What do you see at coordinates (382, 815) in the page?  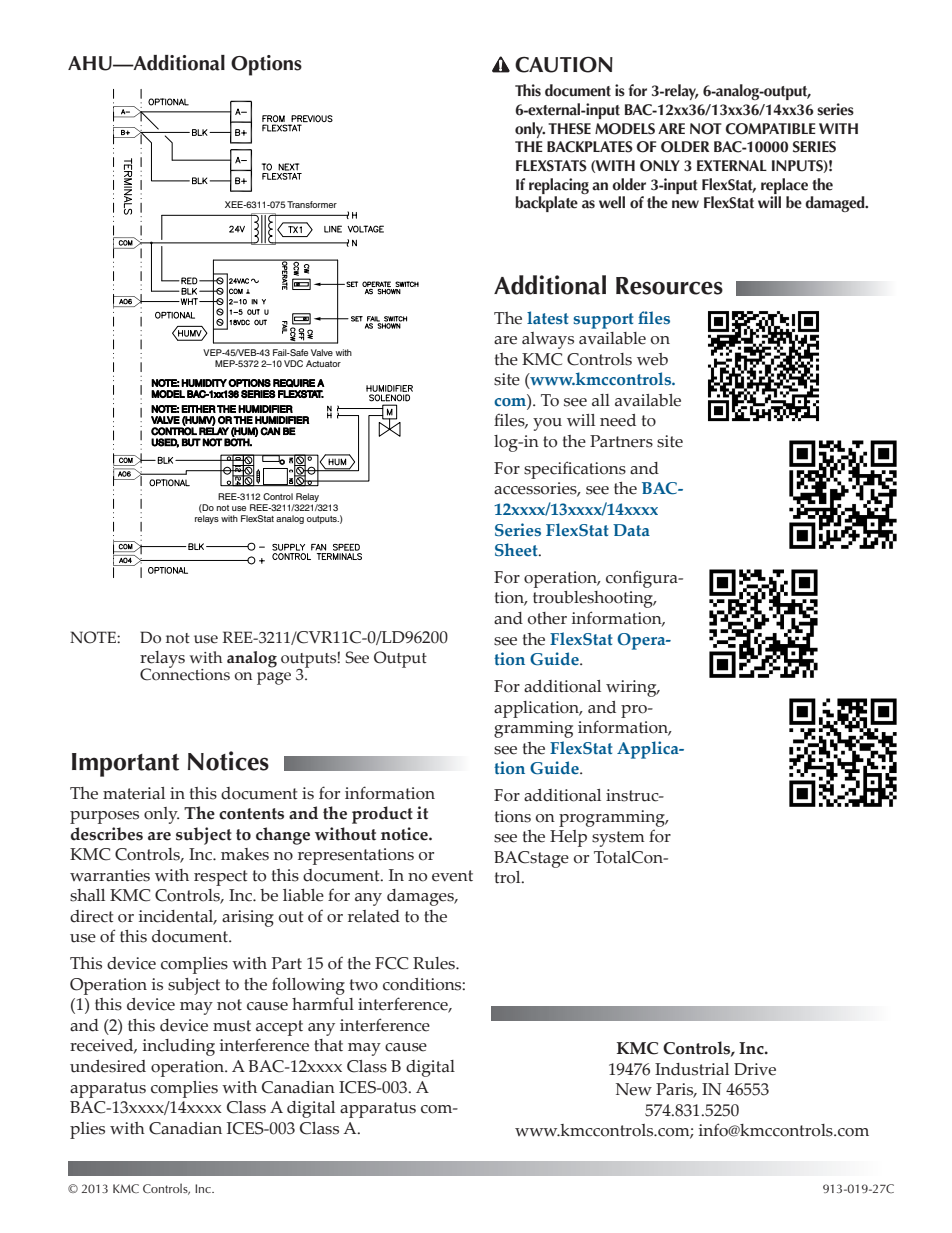 I see `product` at bounding box center [382, 815].
